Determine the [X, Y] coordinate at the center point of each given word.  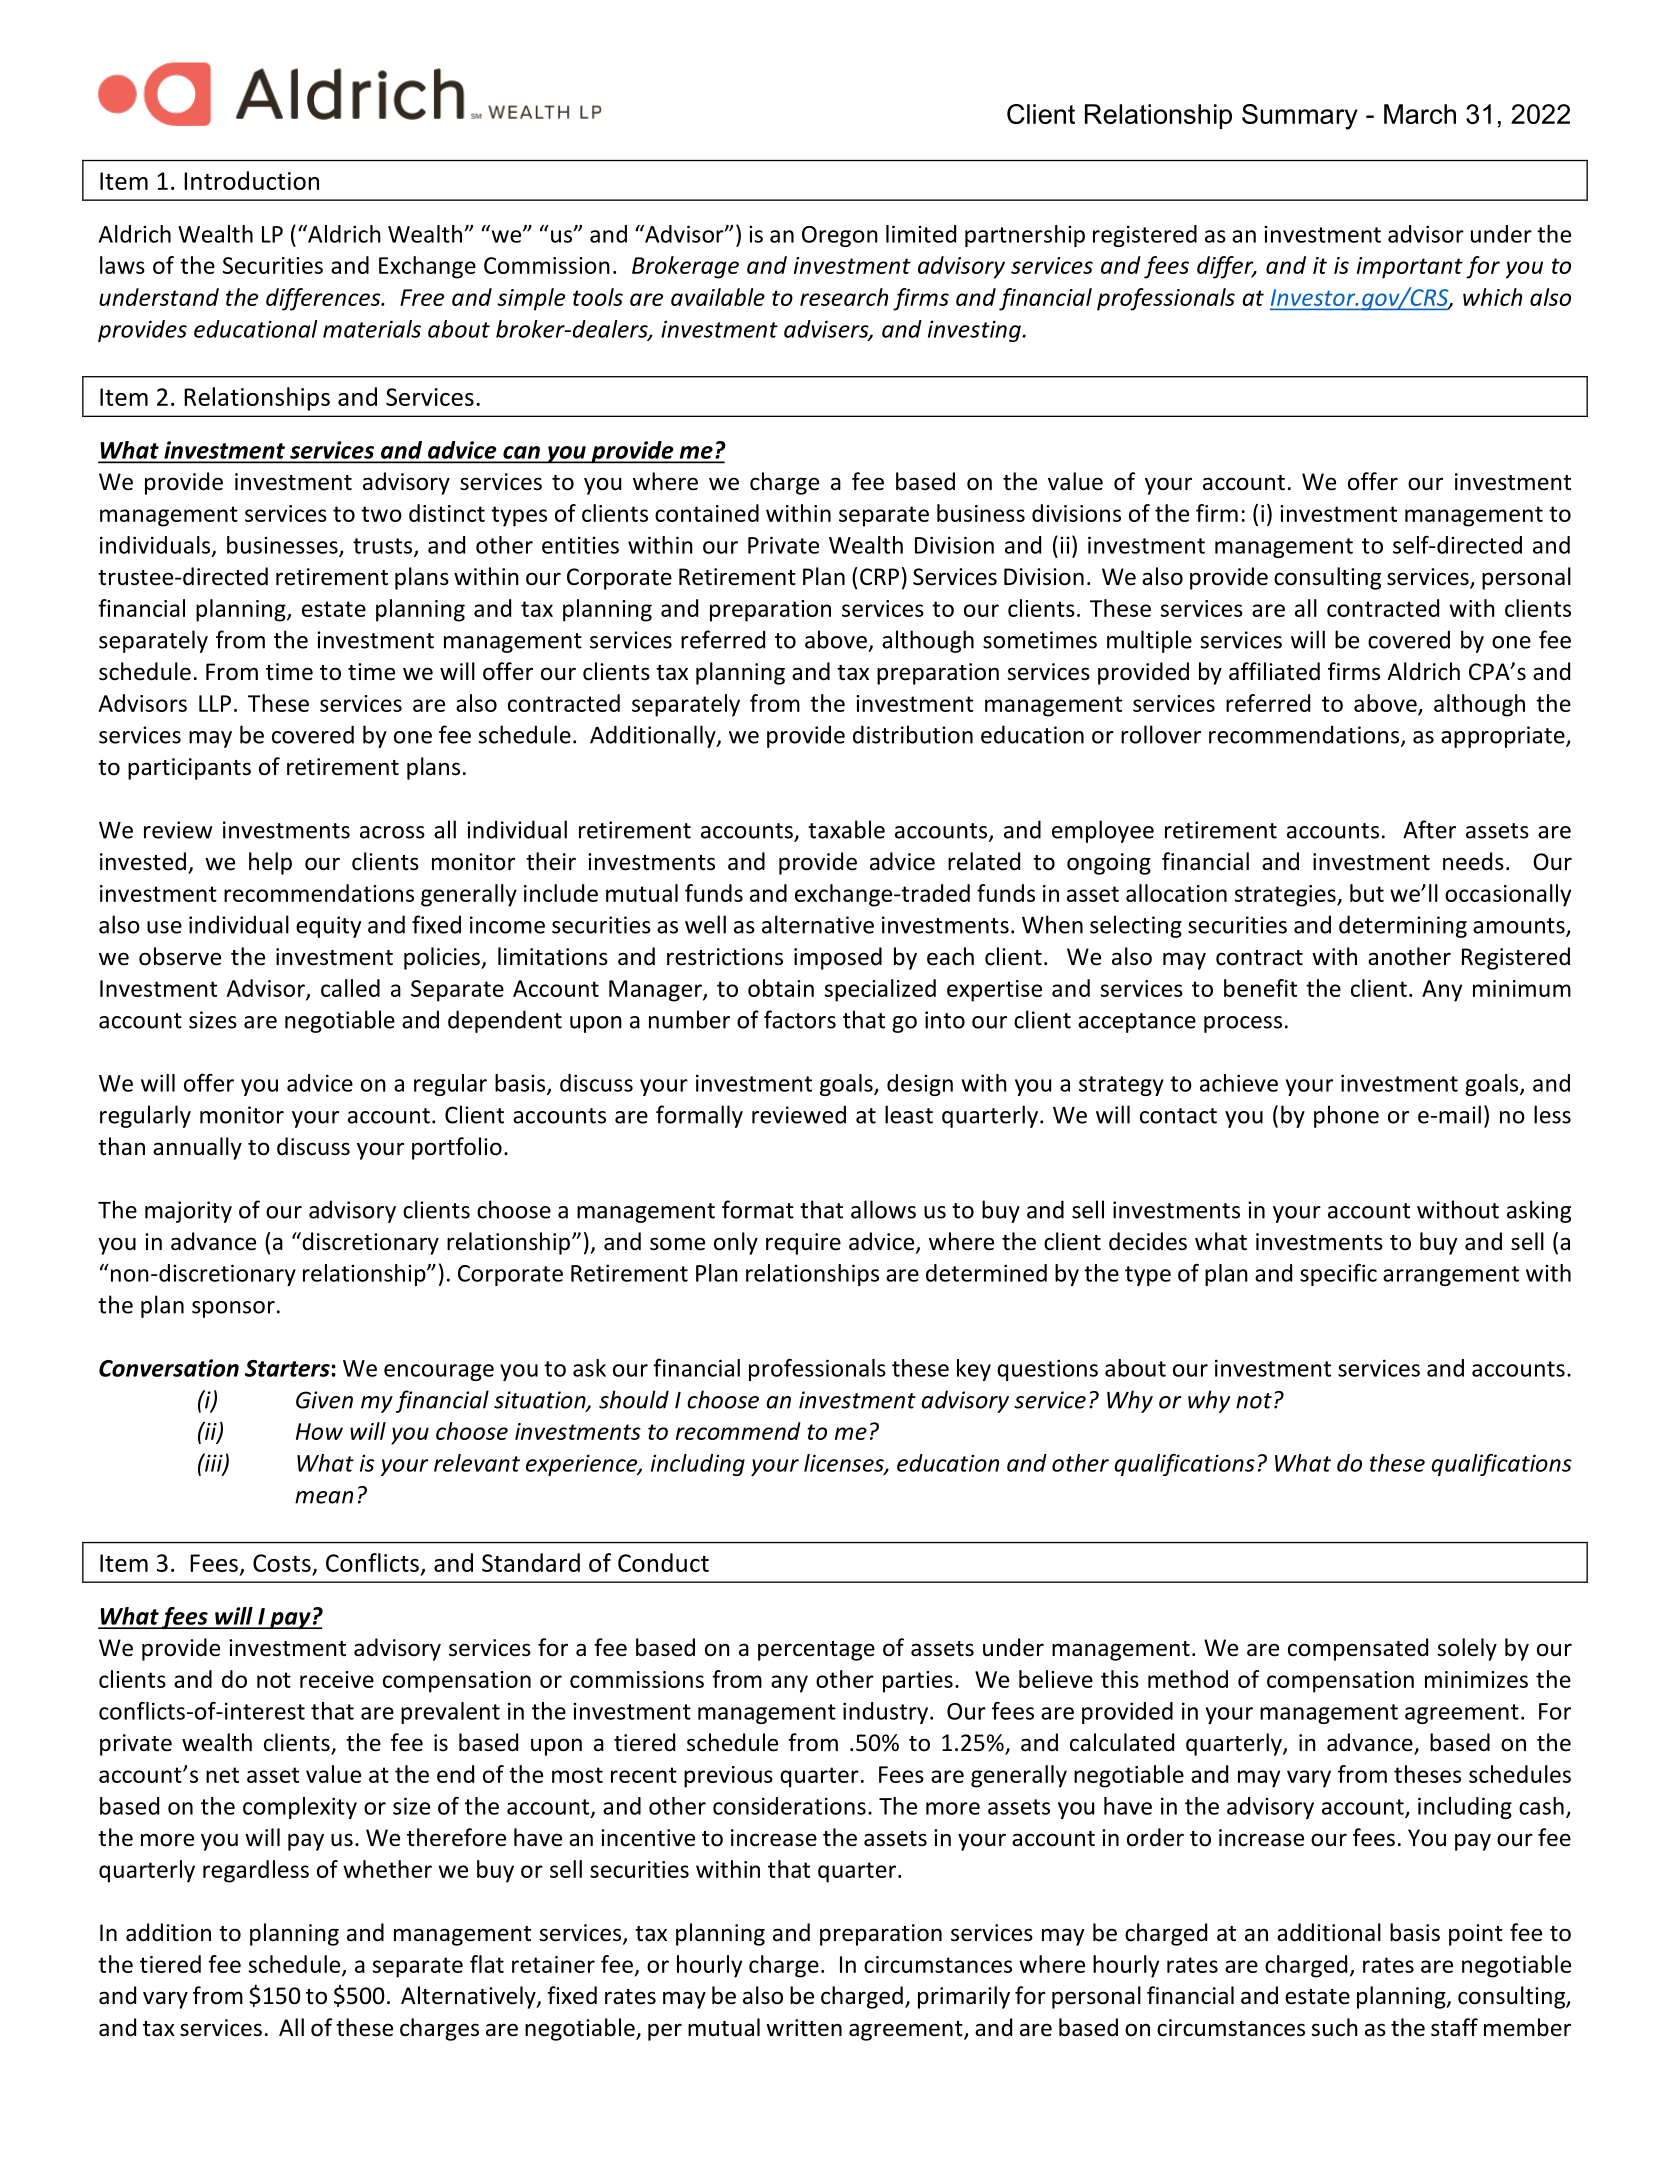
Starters [288, 1368]
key [974, 1370]
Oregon [840, 236]
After [1429, 829]
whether [387, 1869]
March [1420, 114]
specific [1338, 1275]
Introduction [251, 180]
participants [189, 769]
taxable [846, 829]
